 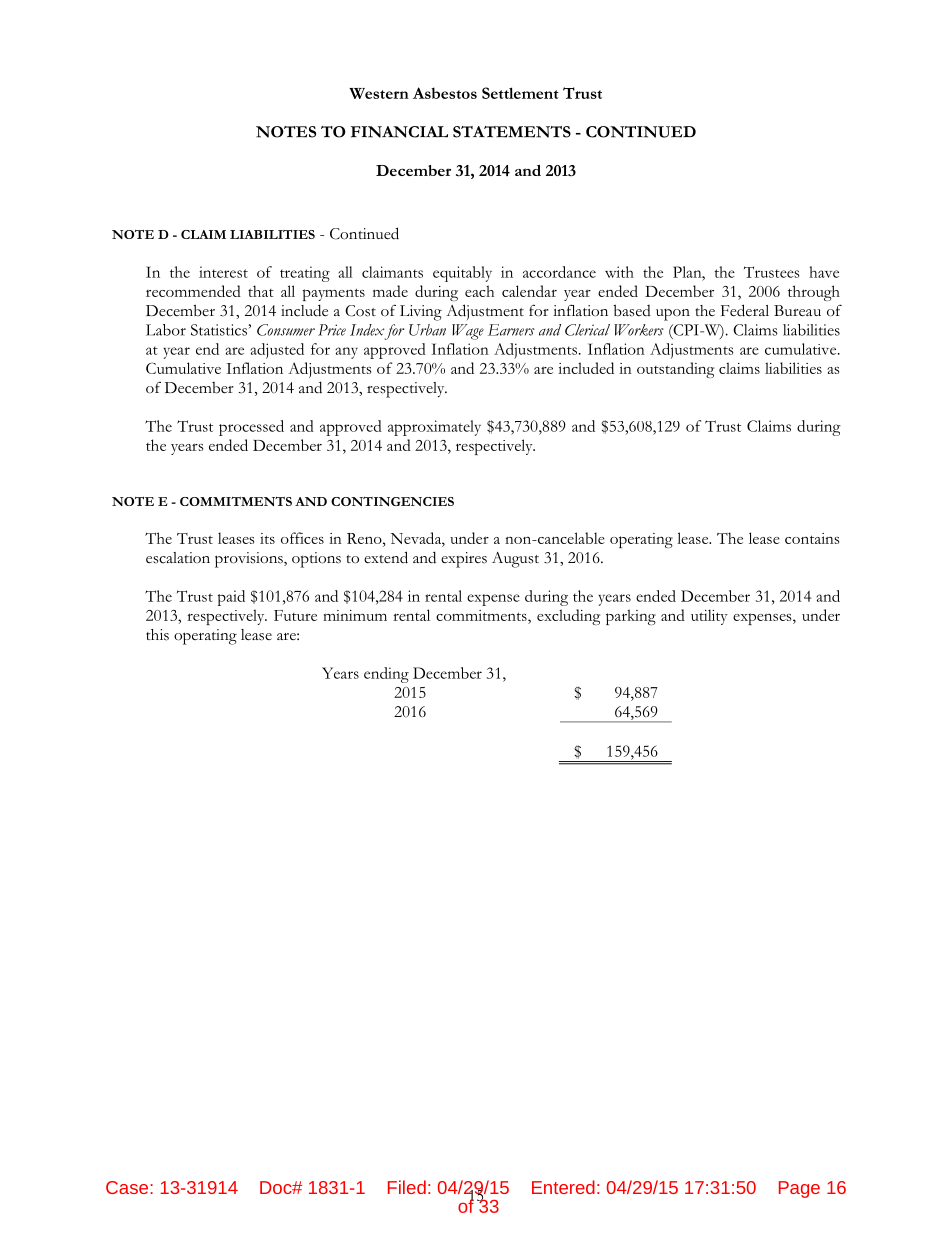 What do you see at coordinates (157, 635) in the image?
I see `this` at bounding box center [157, 635].
